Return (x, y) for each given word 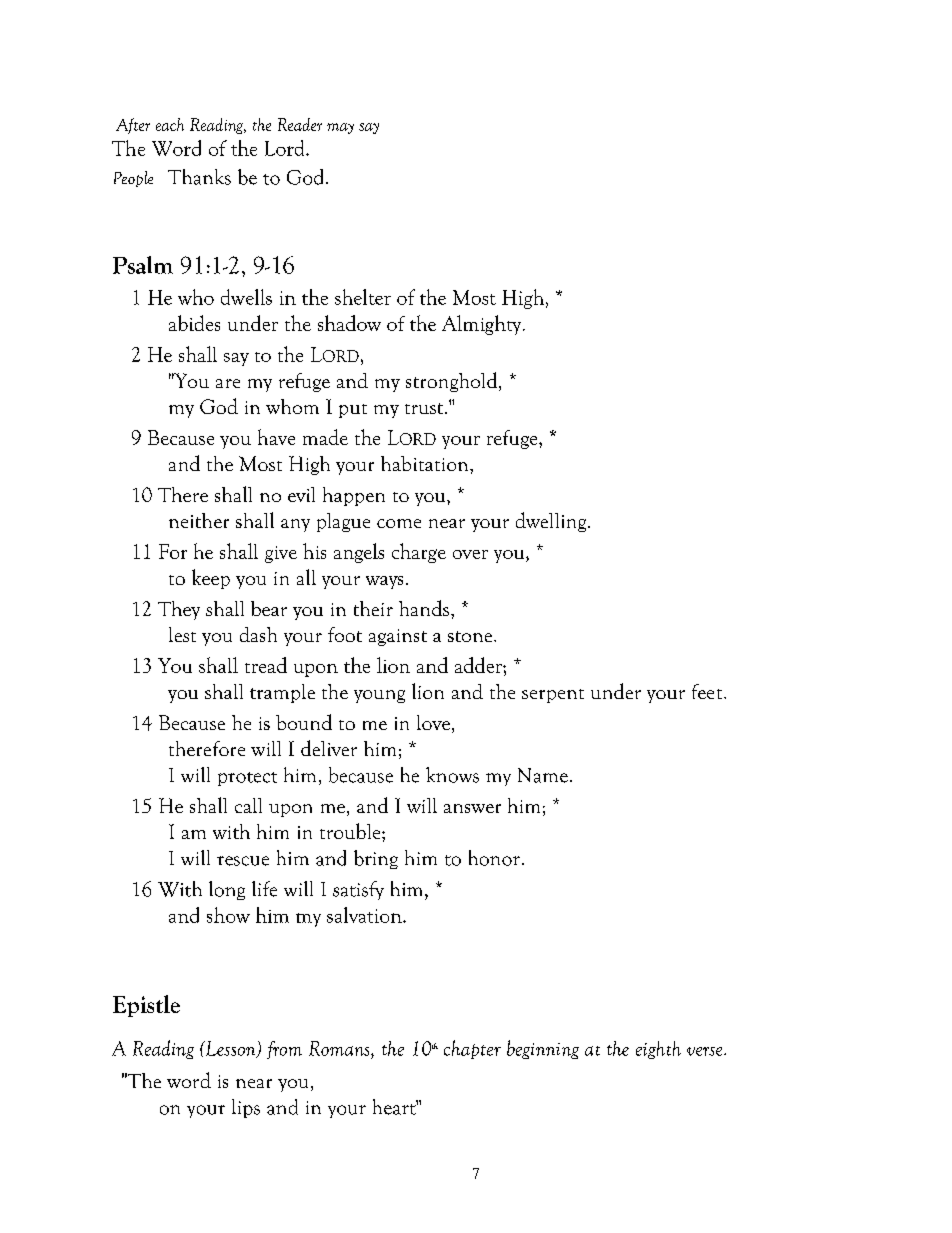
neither (199, 520)
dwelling (552, 522)
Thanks (199, 177)
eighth (658, 1050)
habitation (426, 463)
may (340, 128)
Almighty (483, 325)
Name (543, 775)
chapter (472, 1049)
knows (452, 775)
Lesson (230, 1049)
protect (247, 779)
